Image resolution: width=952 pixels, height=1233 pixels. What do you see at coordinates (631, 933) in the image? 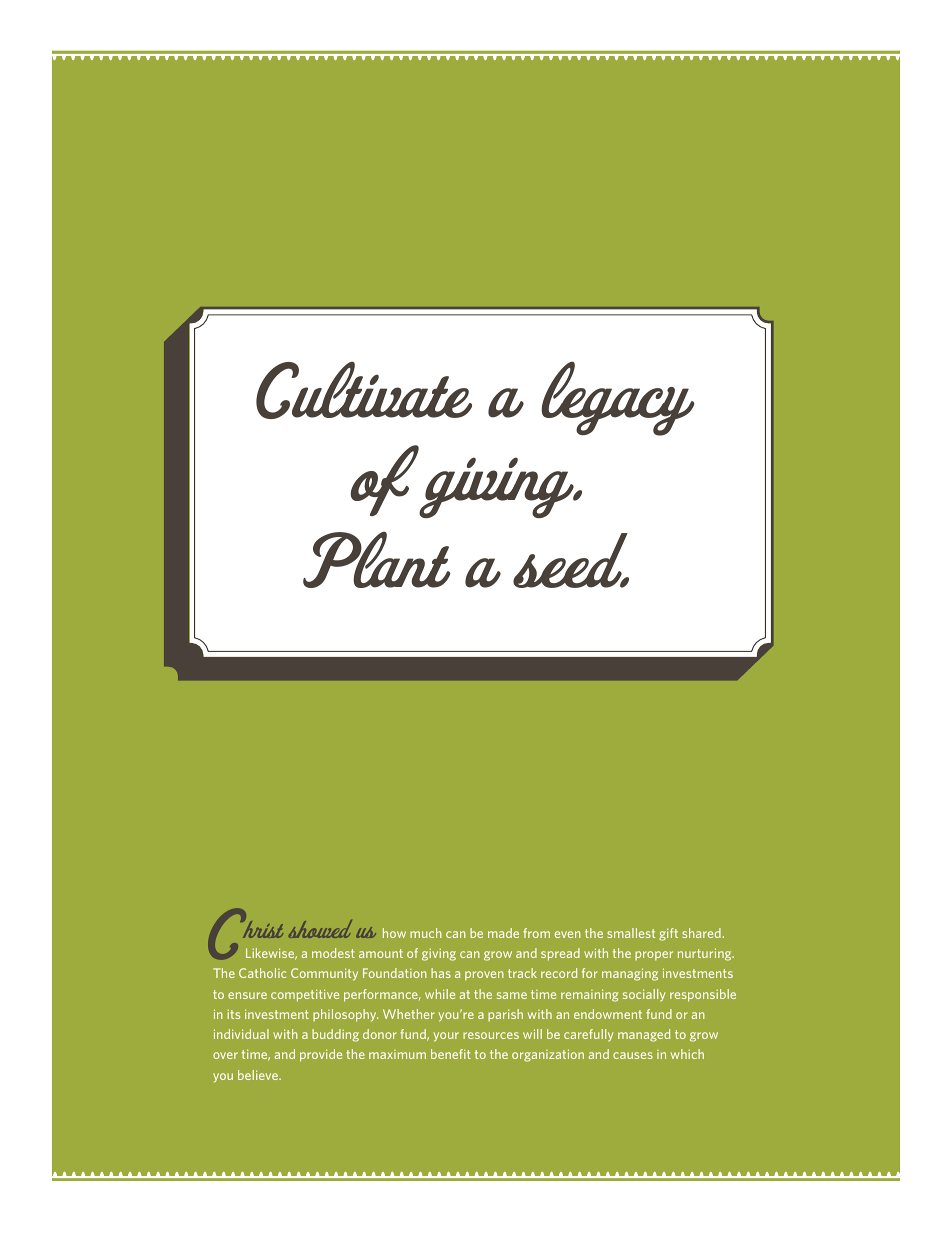
I see `smallest` at bounding box center [631, 933].
